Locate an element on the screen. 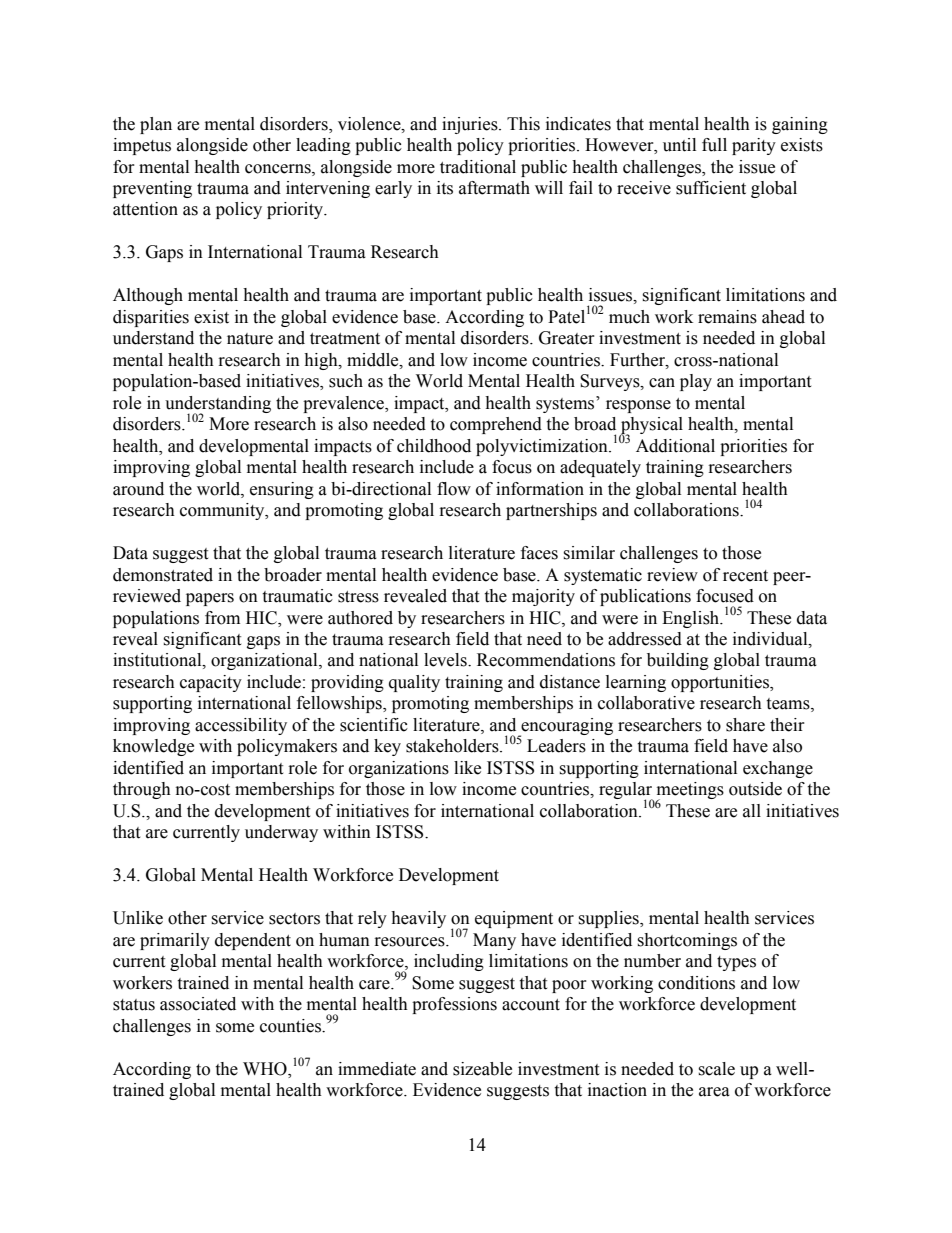 The height and width of the screenshot is (1233, 952). scale is located at coordinates (716, 1069).
